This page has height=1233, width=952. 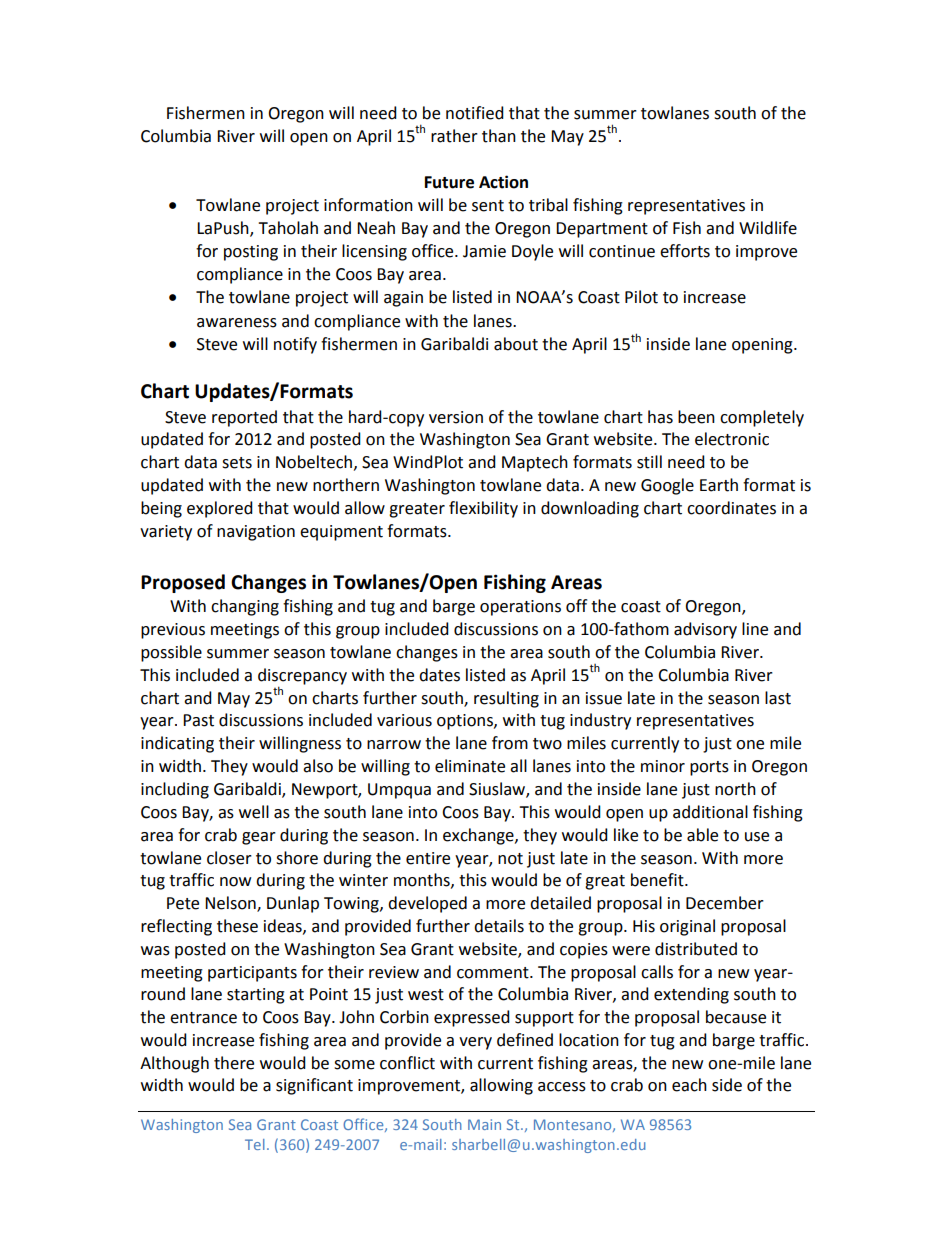 I want to click on Main, so click(x=484, y=1124).
